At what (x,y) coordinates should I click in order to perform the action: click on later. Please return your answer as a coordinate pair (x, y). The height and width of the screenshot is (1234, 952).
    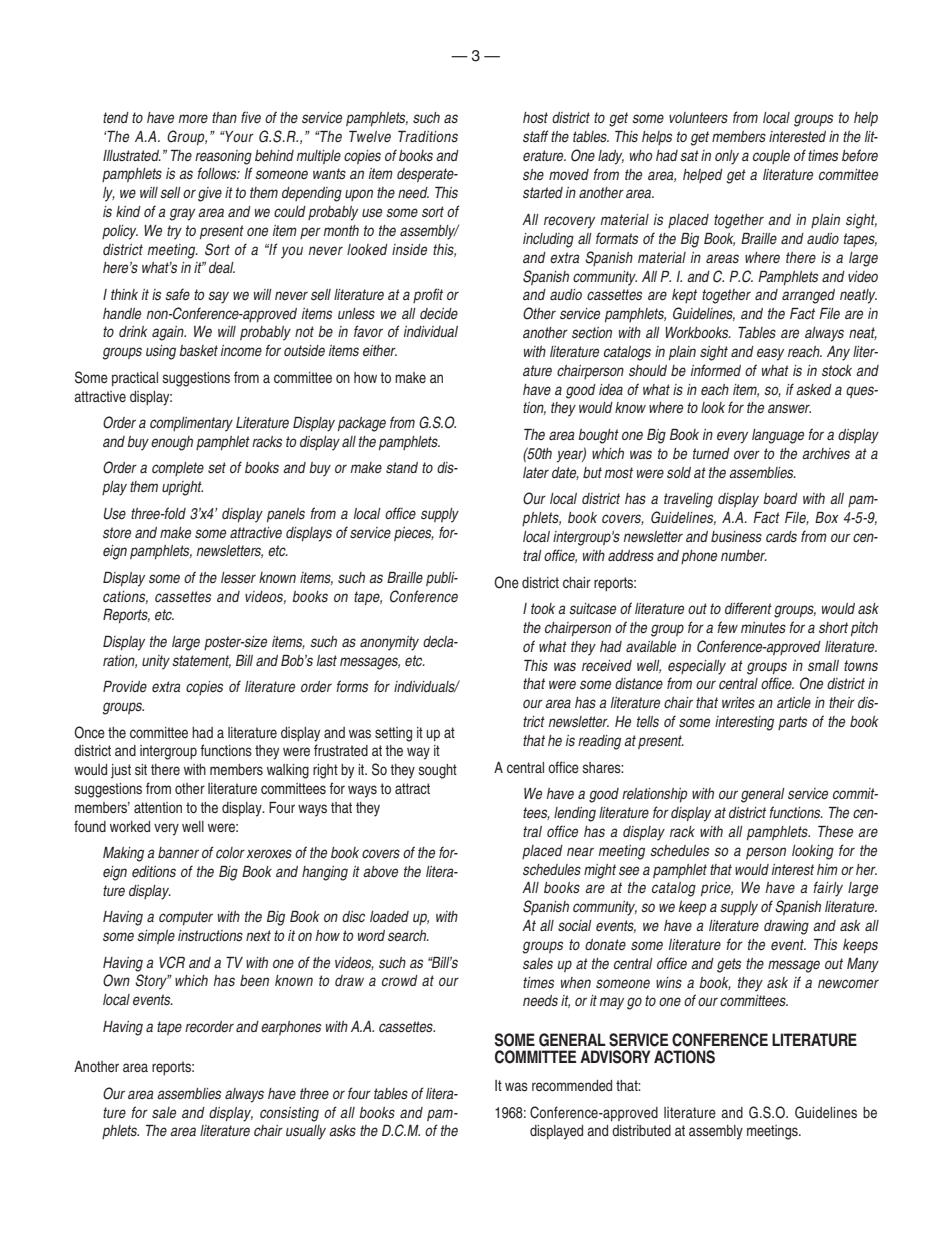
    Looking at the image, I should click on (536, 473).
